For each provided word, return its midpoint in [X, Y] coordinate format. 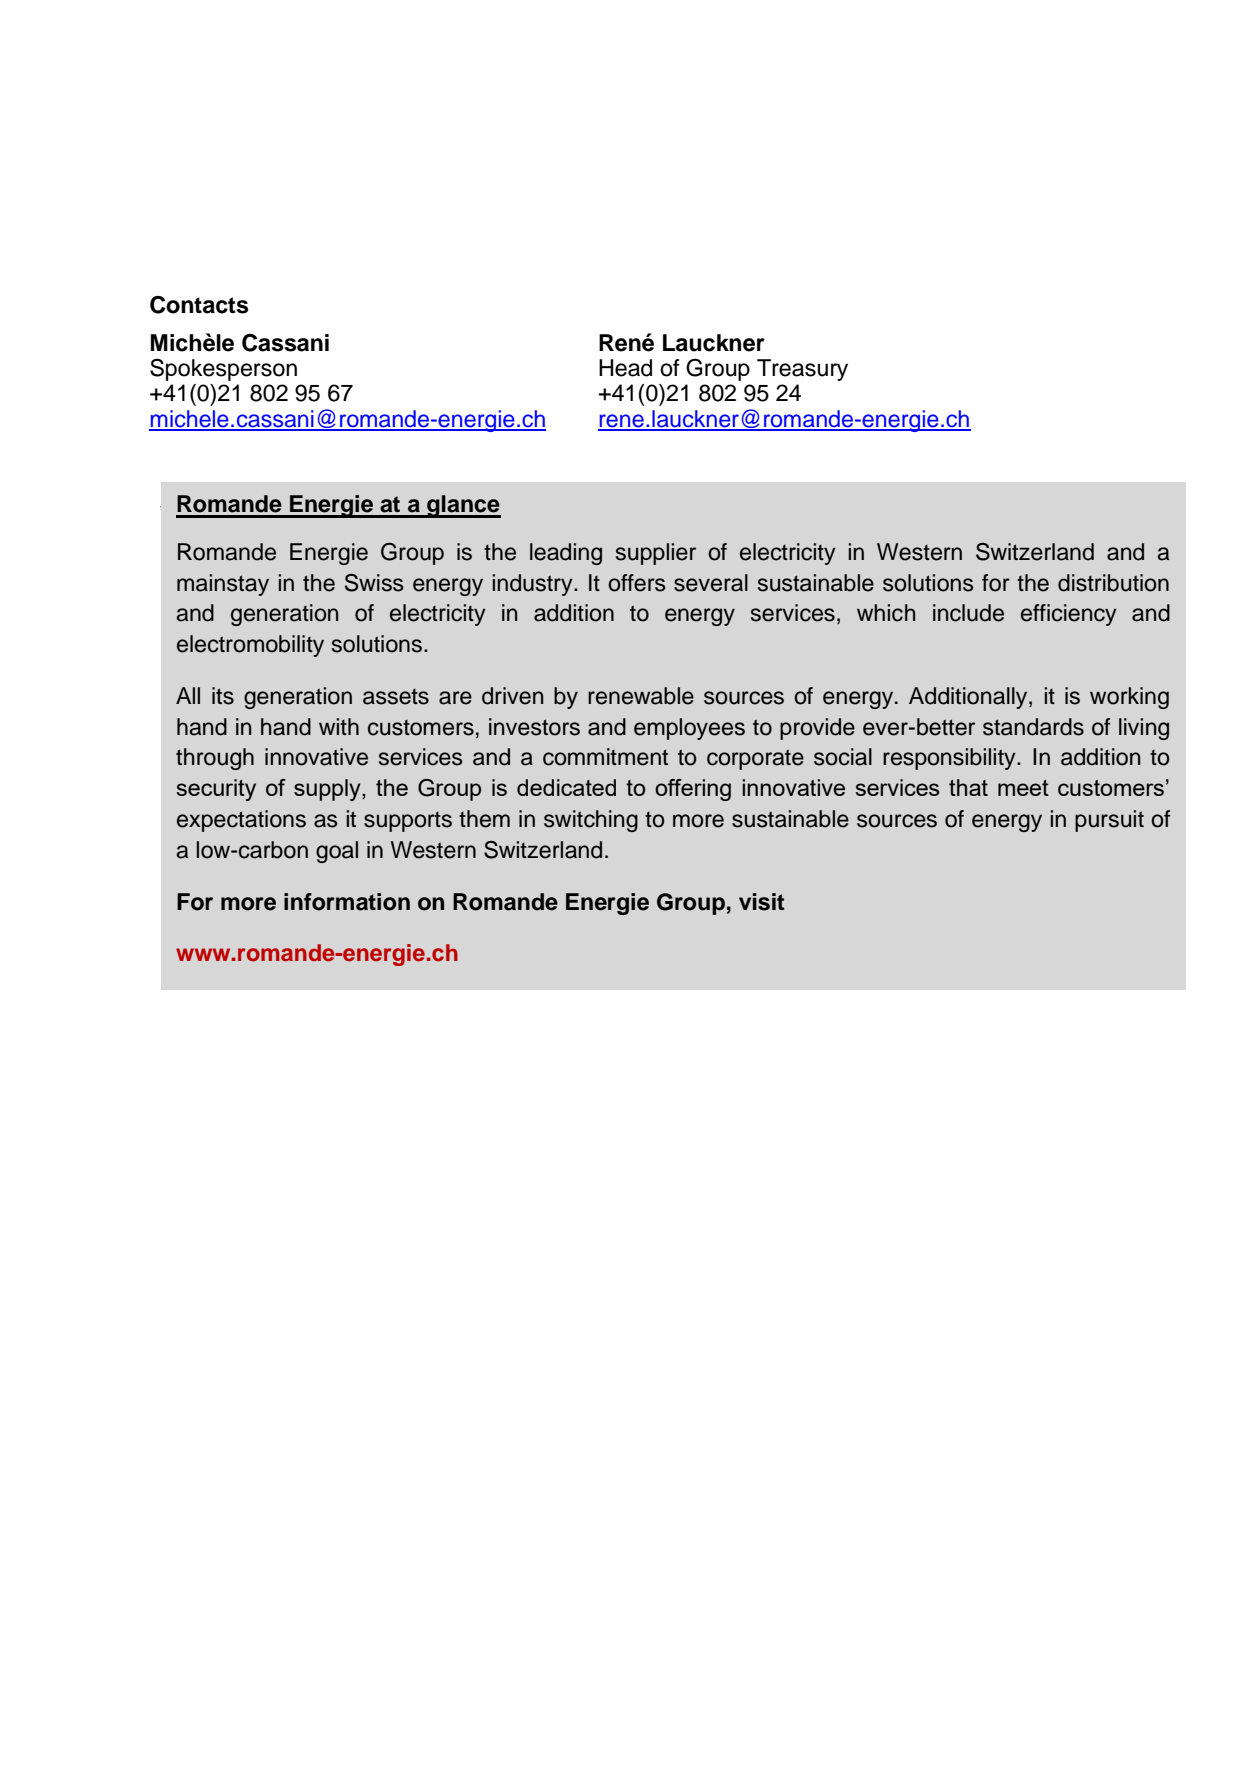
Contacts [199, 305]
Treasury [802, 370]
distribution [1113, 583]
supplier [656, 554]
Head [625, 368]
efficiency [1069, 615]
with [339, 726]
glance [463, 506]
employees [689, 729]
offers [637, 583]
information [347, 902]
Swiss [374, 583]
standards [1033, 727]
